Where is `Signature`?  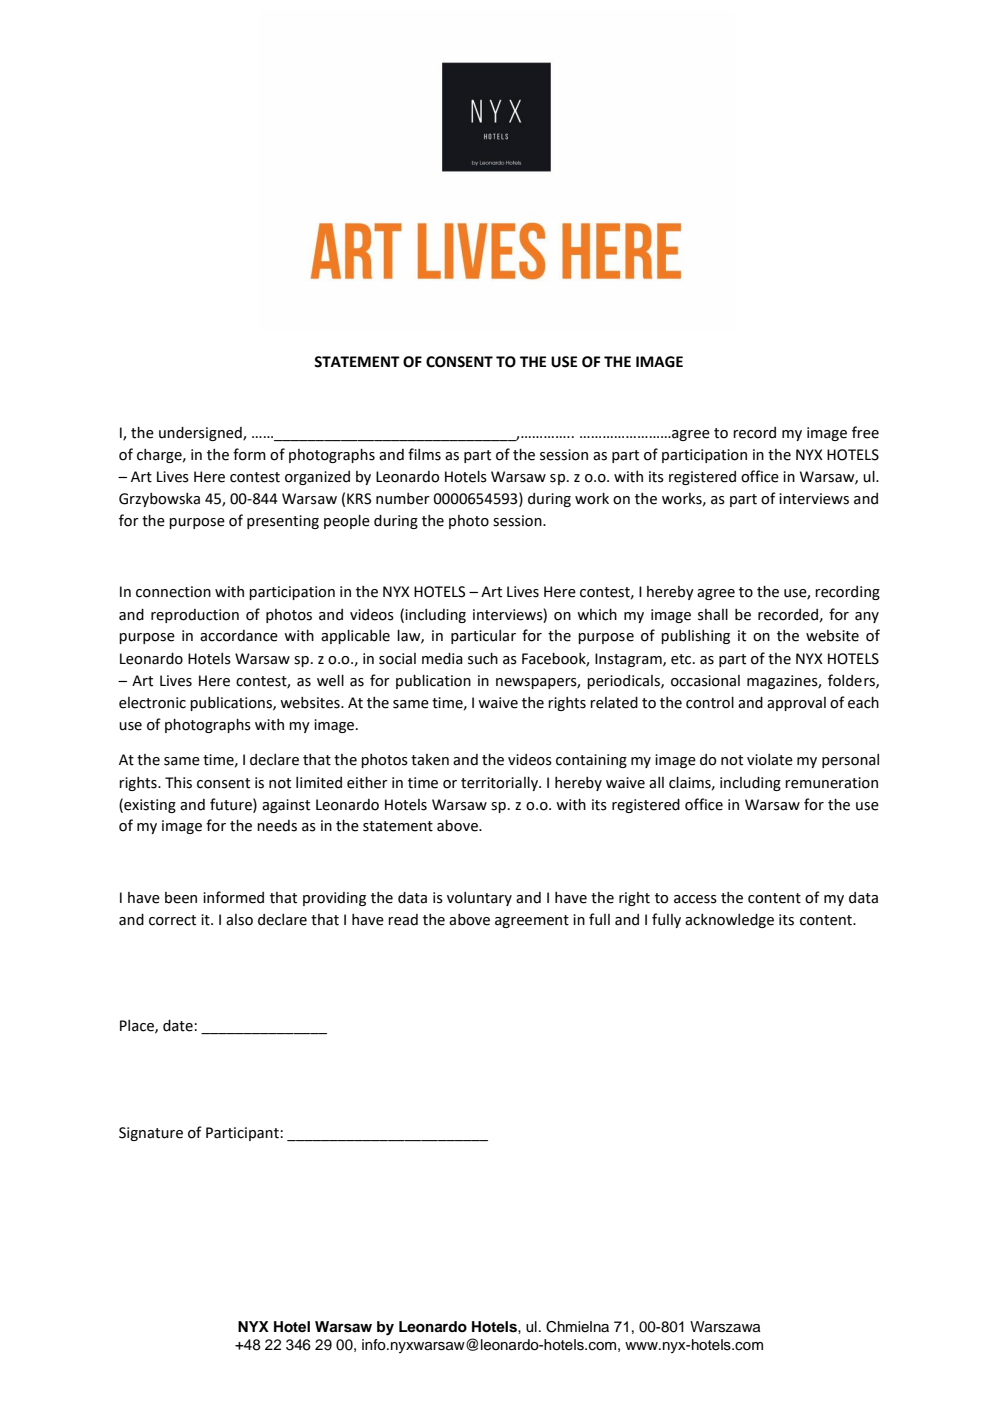 Signature is located at coordinates (151, 1134).
